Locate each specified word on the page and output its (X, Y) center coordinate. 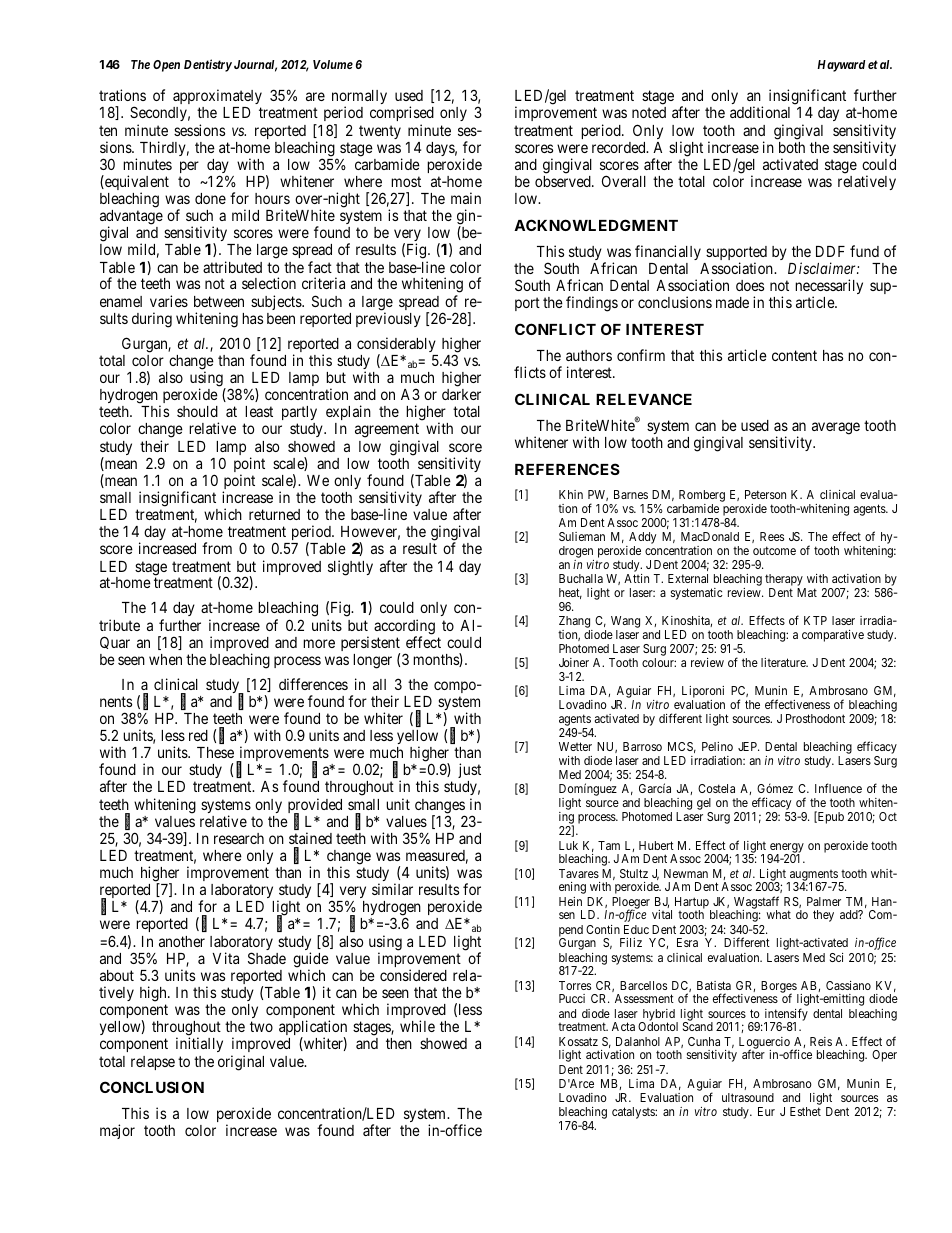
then (399, 1043)
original (241, 1063)
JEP (748, 746)
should (197, 411)
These (215, 752)
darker (461, 394)
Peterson (765, 494)
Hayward (841, 66)
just (469, 770)
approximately (217, 96)
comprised (402, 115)
